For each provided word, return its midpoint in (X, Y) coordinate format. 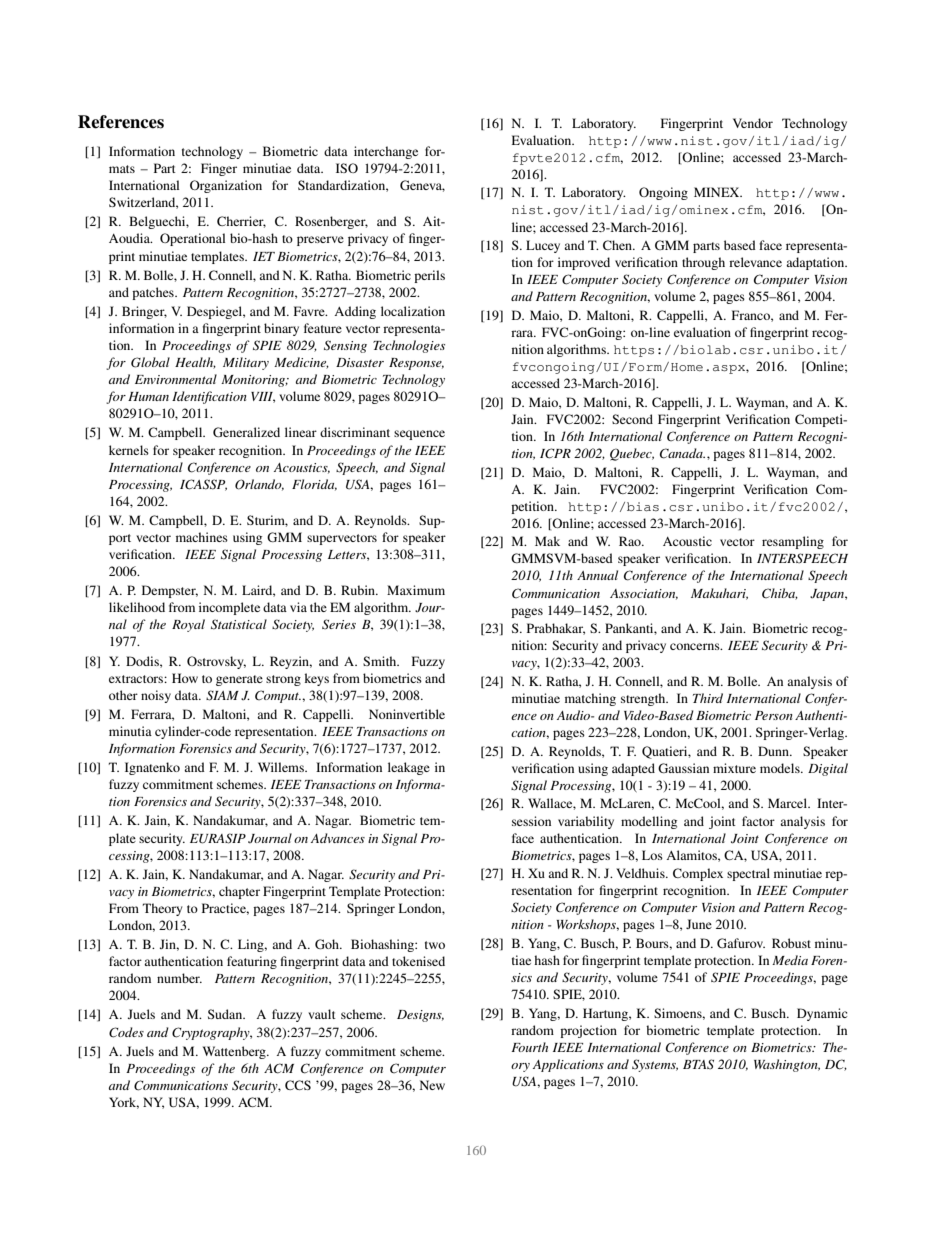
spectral (748, 874)
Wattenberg (235, 1052)
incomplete (229, 608)
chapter (239, 892)
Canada (682, 453)
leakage (409, 768)
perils (429, 276)
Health (195, 363)
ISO (347, 168)
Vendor (753, 123)
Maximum (416, 590)
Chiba (780, 594)
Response (416, 364)
